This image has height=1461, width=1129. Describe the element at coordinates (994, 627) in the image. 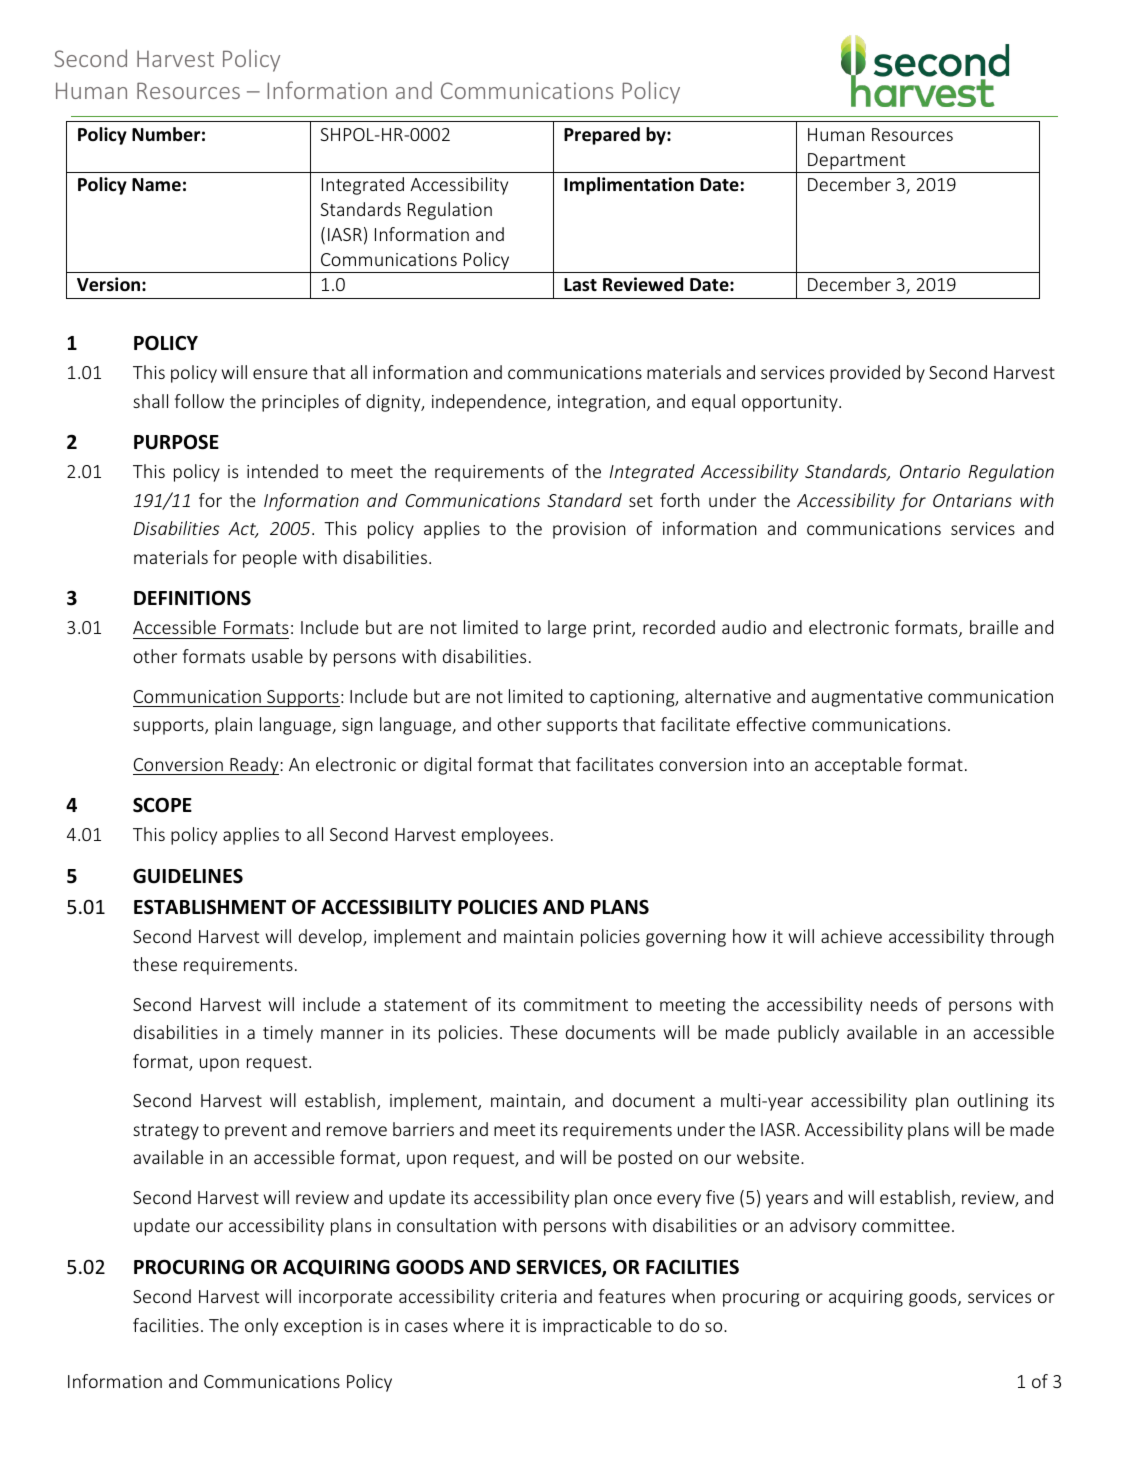

I see `braille` at that location.
